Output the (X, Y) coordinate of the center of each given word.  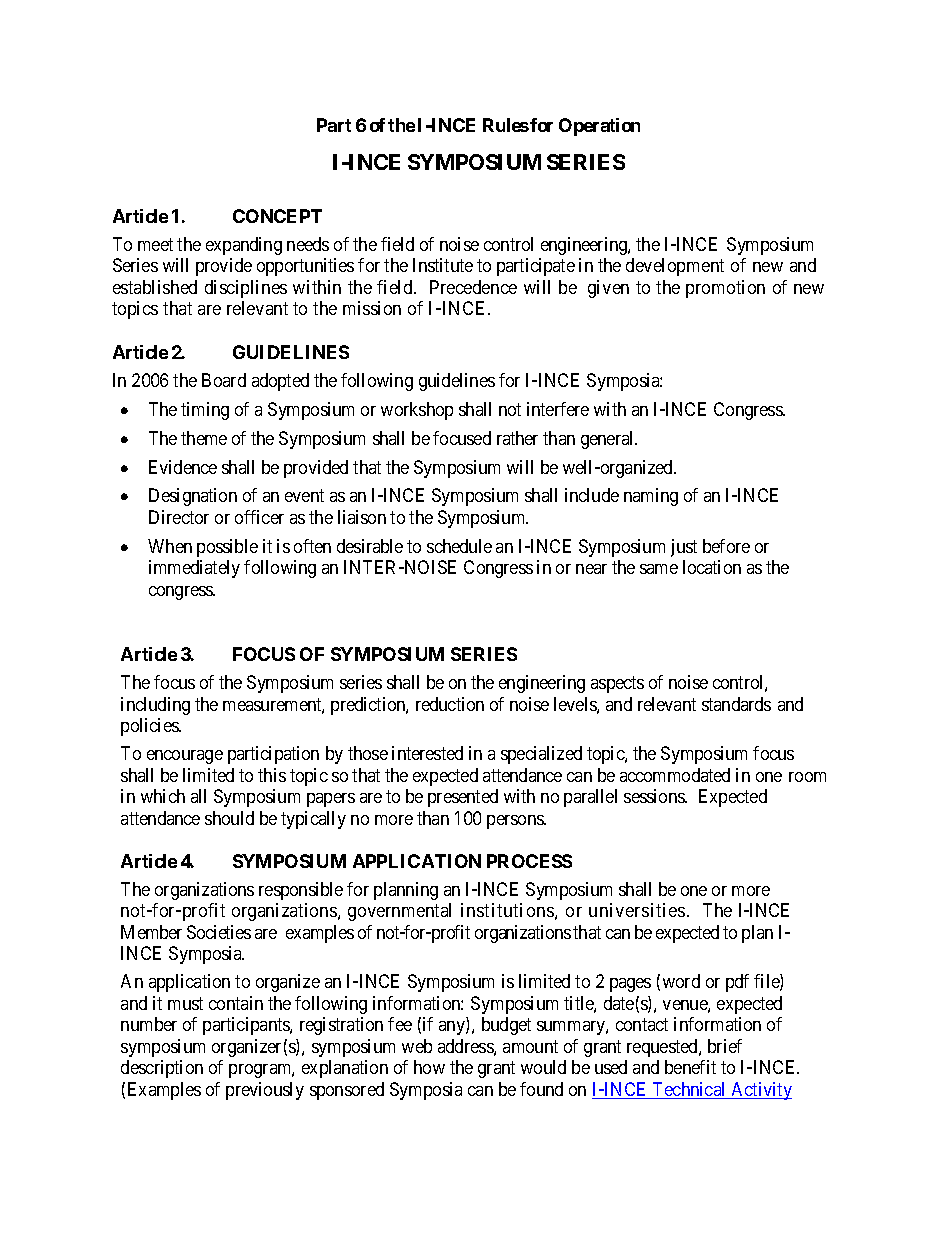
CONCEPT (277, 216)
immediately (194, 569)
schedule (459, 546)
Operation (599, 127)
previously (265, 1091)
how (429, 1067)
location (712, 567)
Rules (506, 125)
